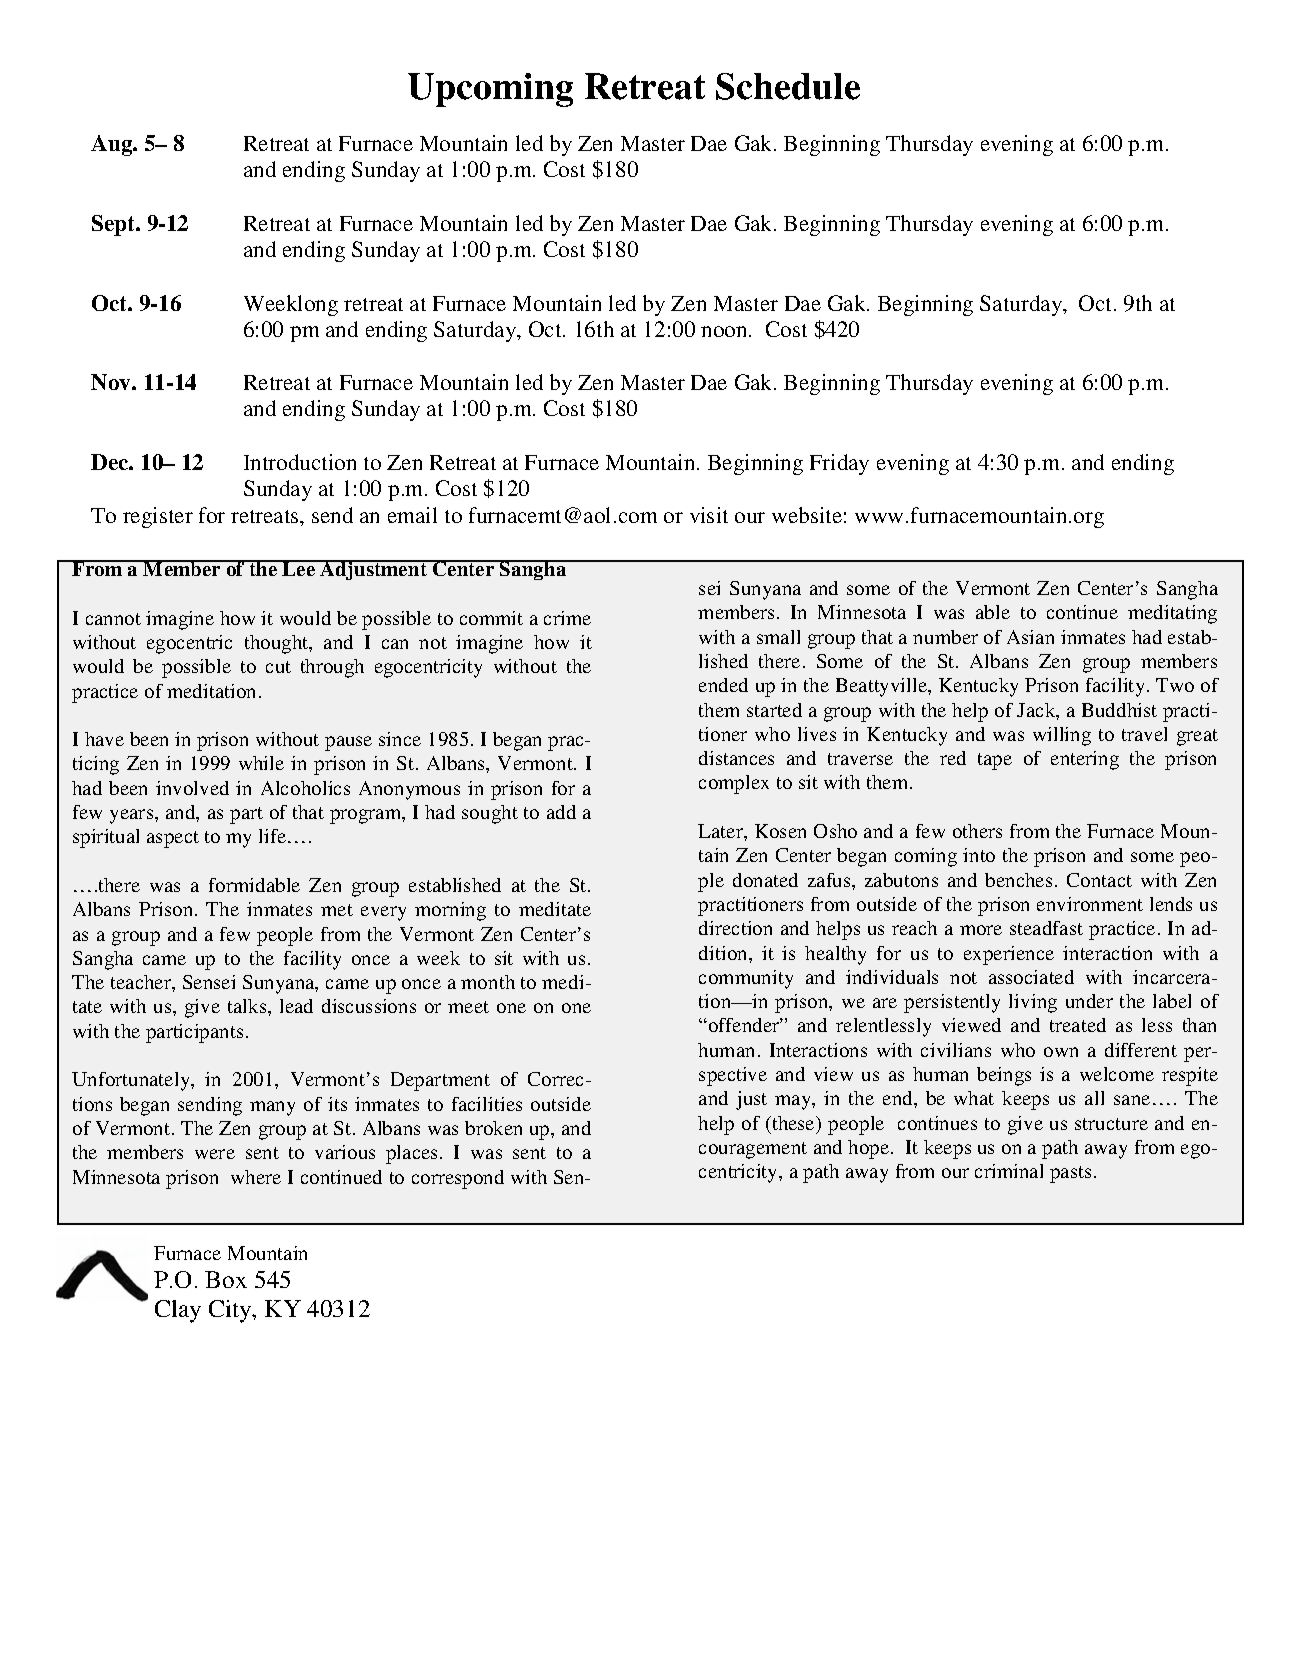  What do you see at coordinates (226, 1279) in the image?
I see `Box` at bounding box center [226, 1279].
